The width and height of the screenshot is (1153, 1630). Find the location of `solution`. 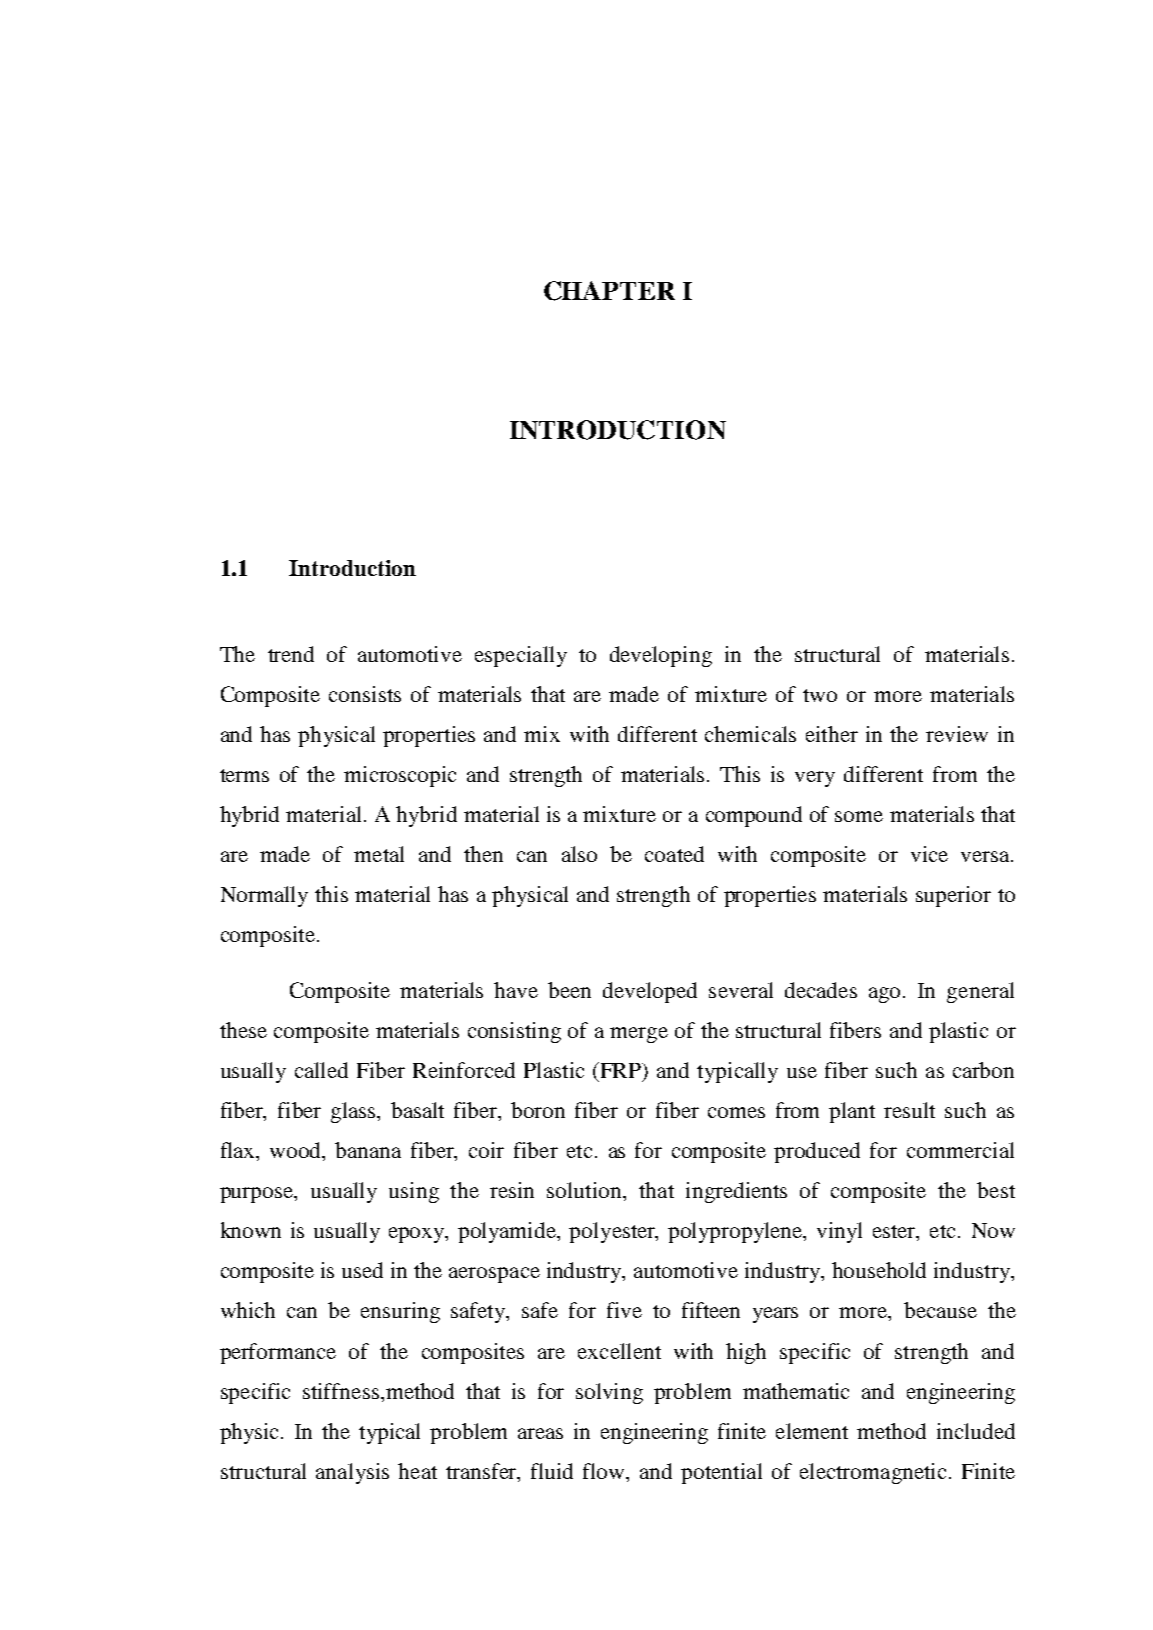

solution is located at coordinates (585, 1190).
